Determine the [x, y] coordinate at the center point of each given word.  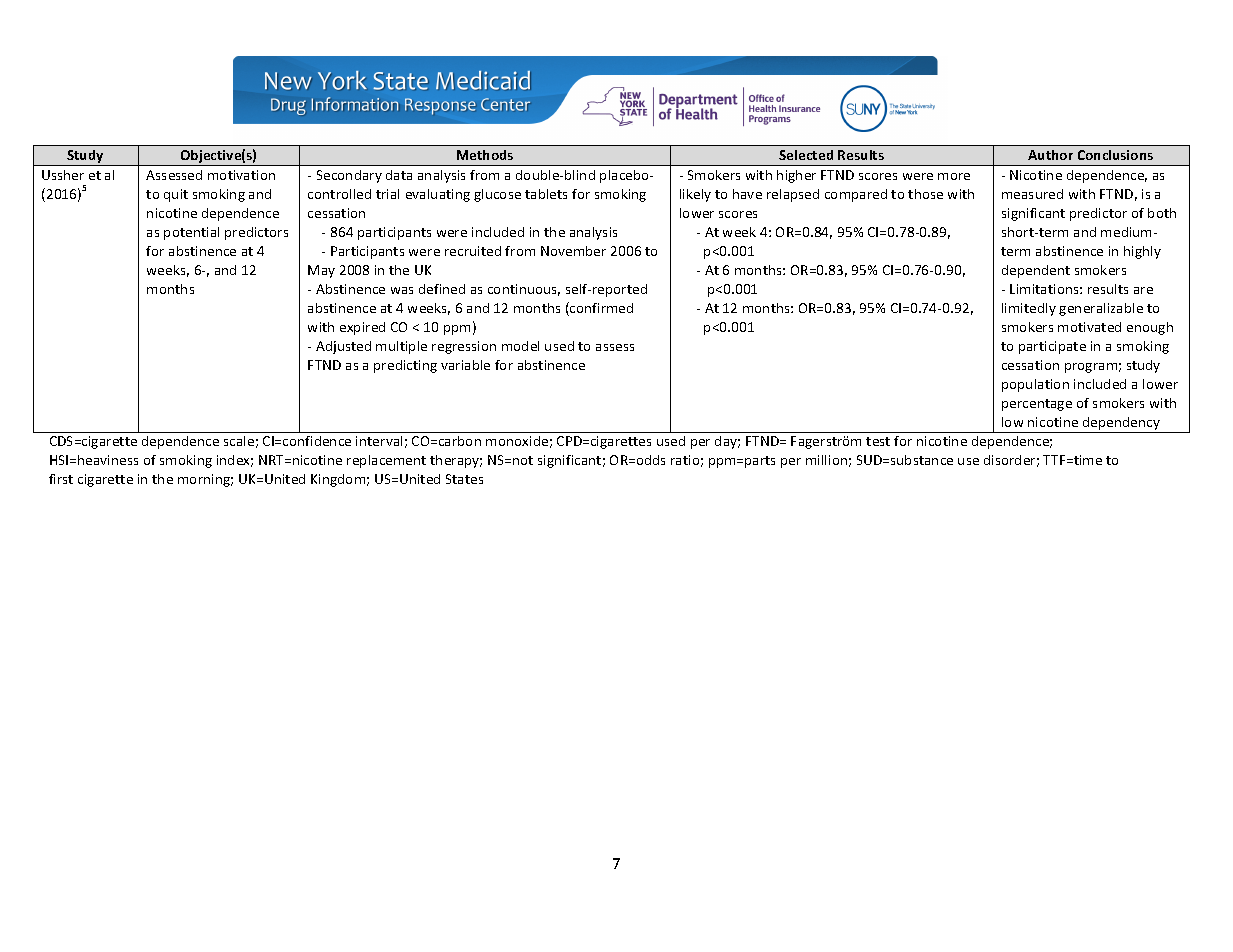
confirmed [600, 309]
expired [362, 328]
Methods [485, 155]
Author [1050, 155]
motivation [241, 175]
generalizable [1101, 309]
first [61, 479]
